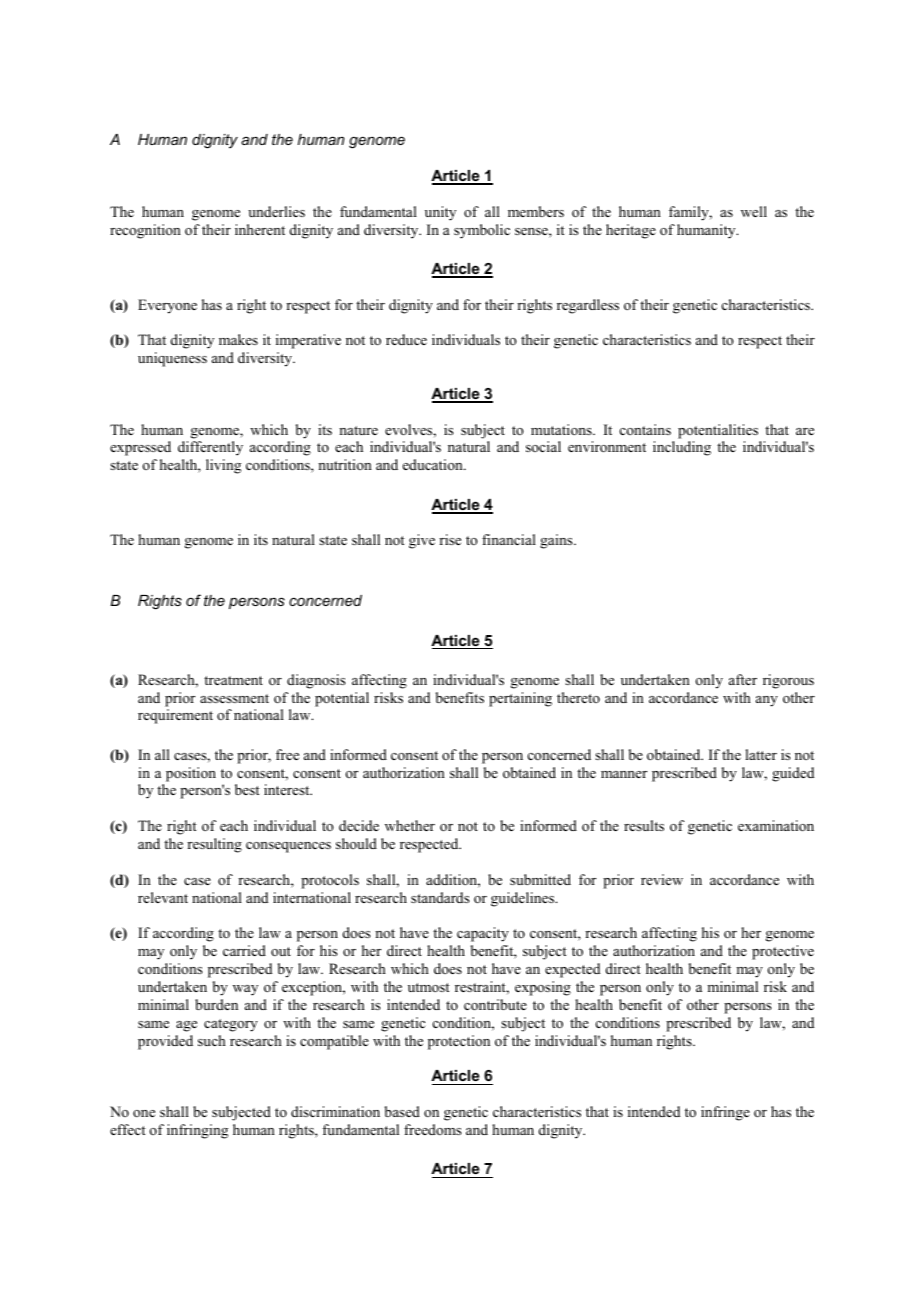  Describe the element at coordinates (214, 845) in the screenshot. I see `resulting` at that location.
